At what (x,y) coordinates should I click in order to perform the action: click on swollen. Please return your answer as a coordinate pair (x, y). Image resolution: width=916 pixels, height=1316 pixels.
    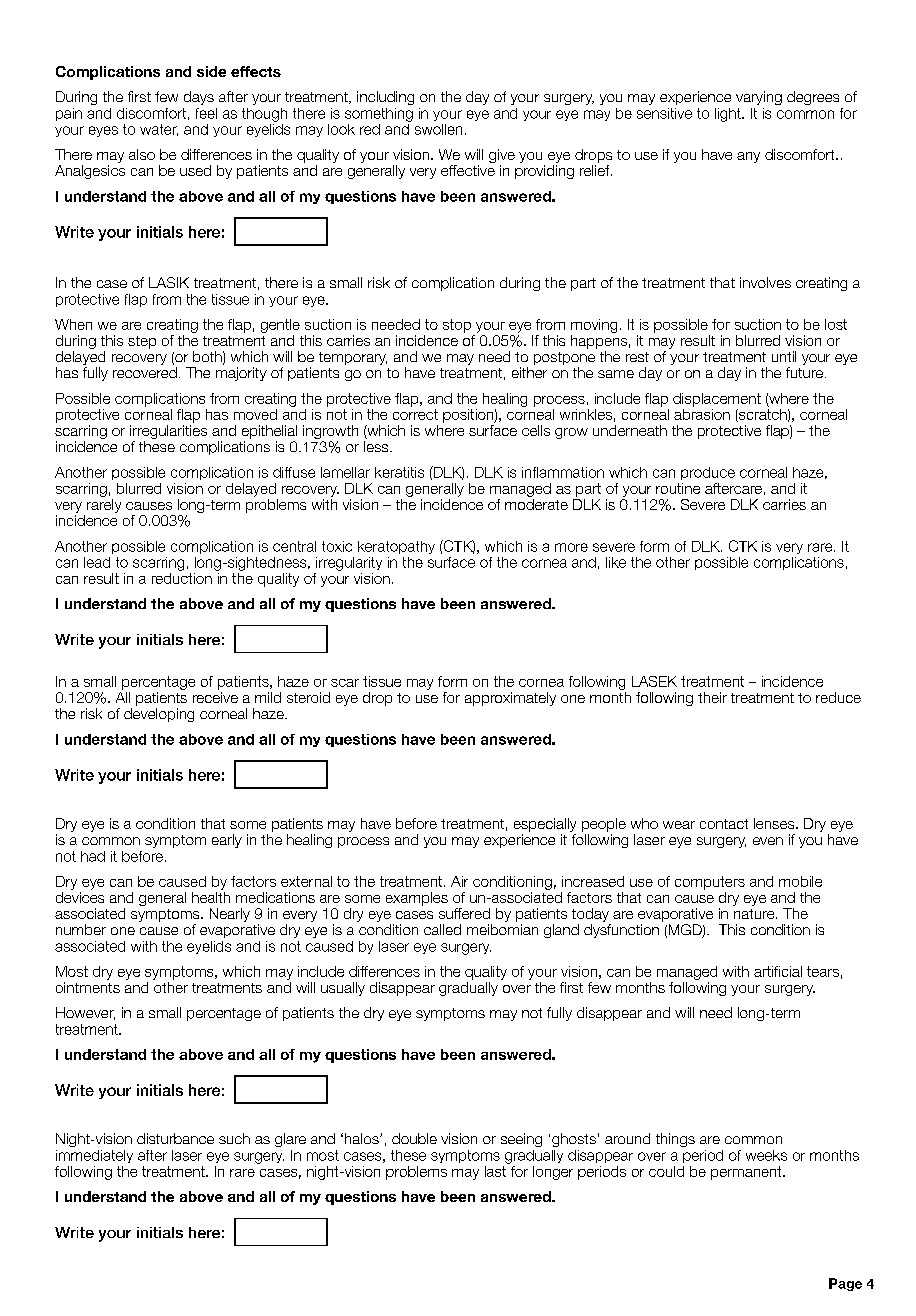
    Looking at the image, I should click on (438, 129).
